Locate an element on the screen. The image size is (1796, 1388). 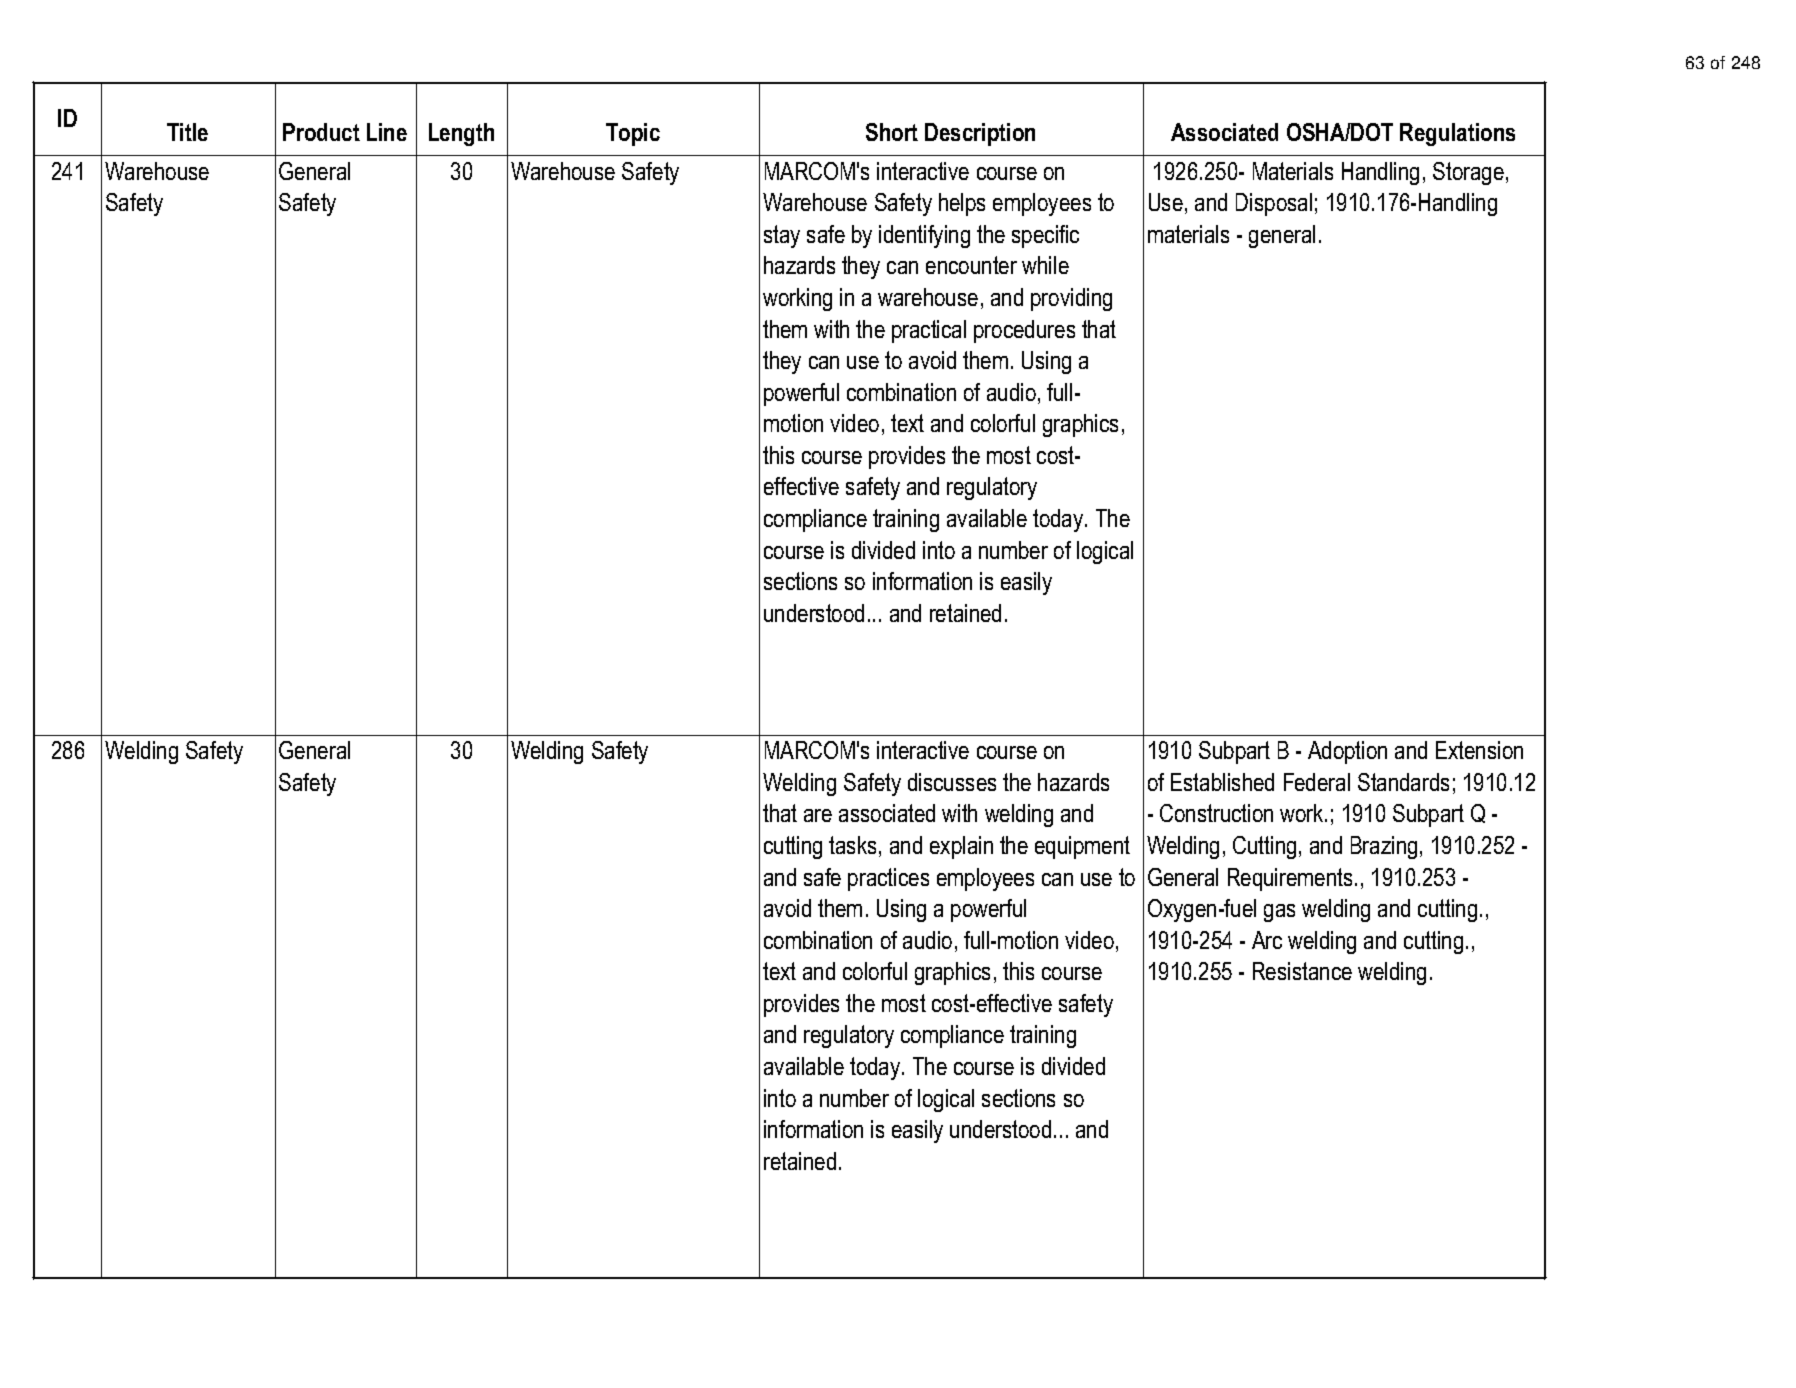
discusses is located at coordinates (952, 782).
